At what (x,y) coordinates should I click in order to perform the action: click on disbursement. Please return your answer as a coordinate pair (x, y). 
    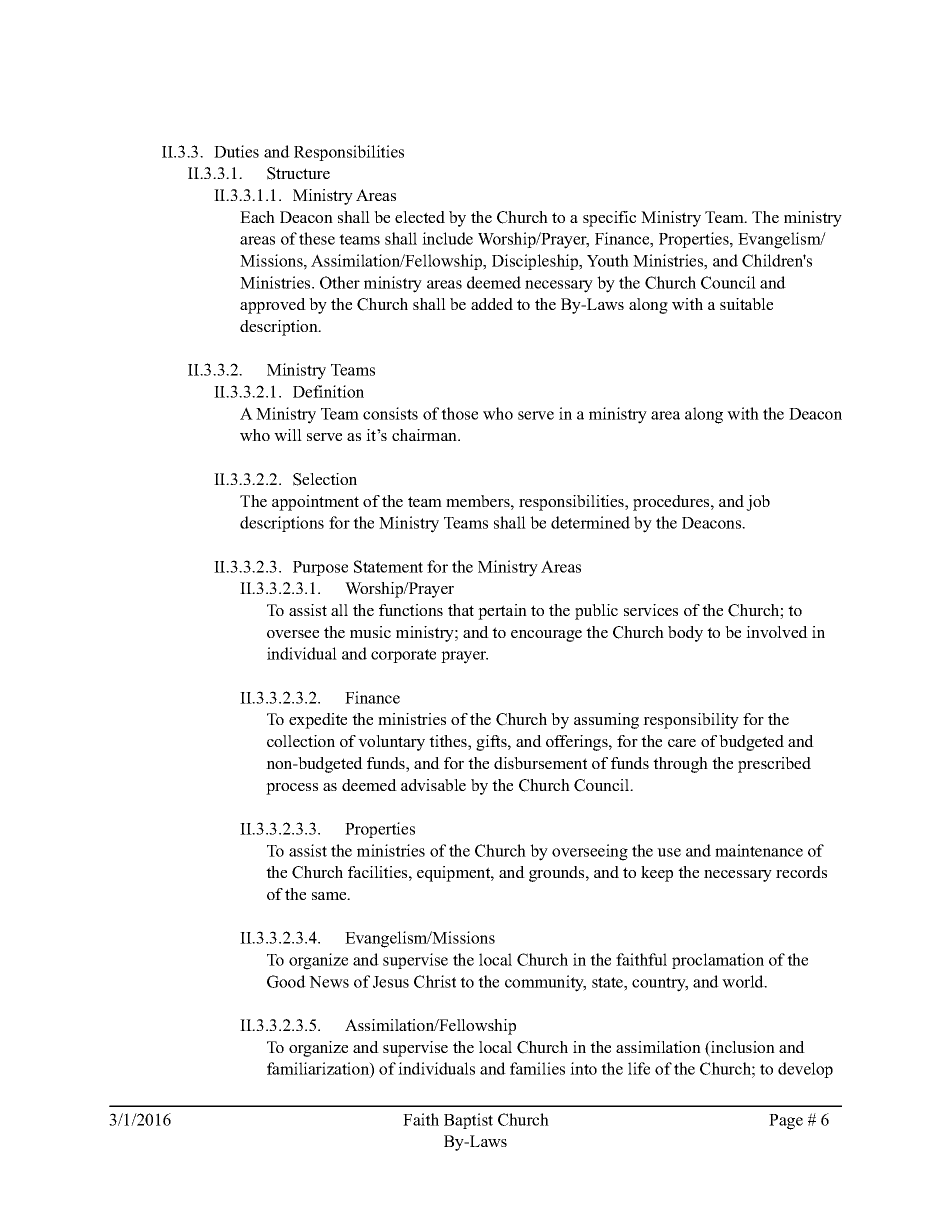
    Looking at the image, I should click on (540, 763).
